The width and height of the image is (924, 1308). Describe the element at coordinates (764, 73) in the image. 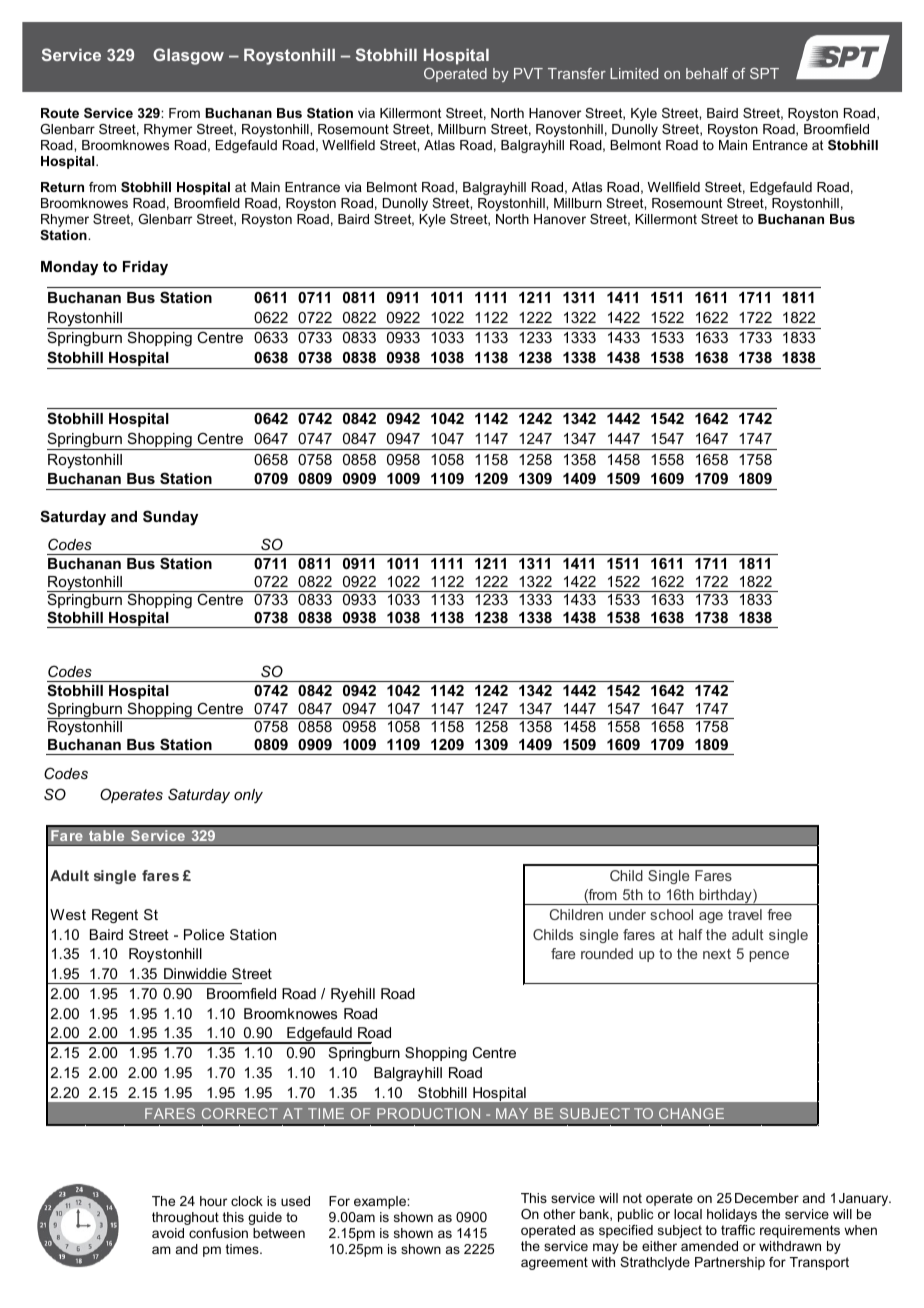

I see `SPT` at that location.
